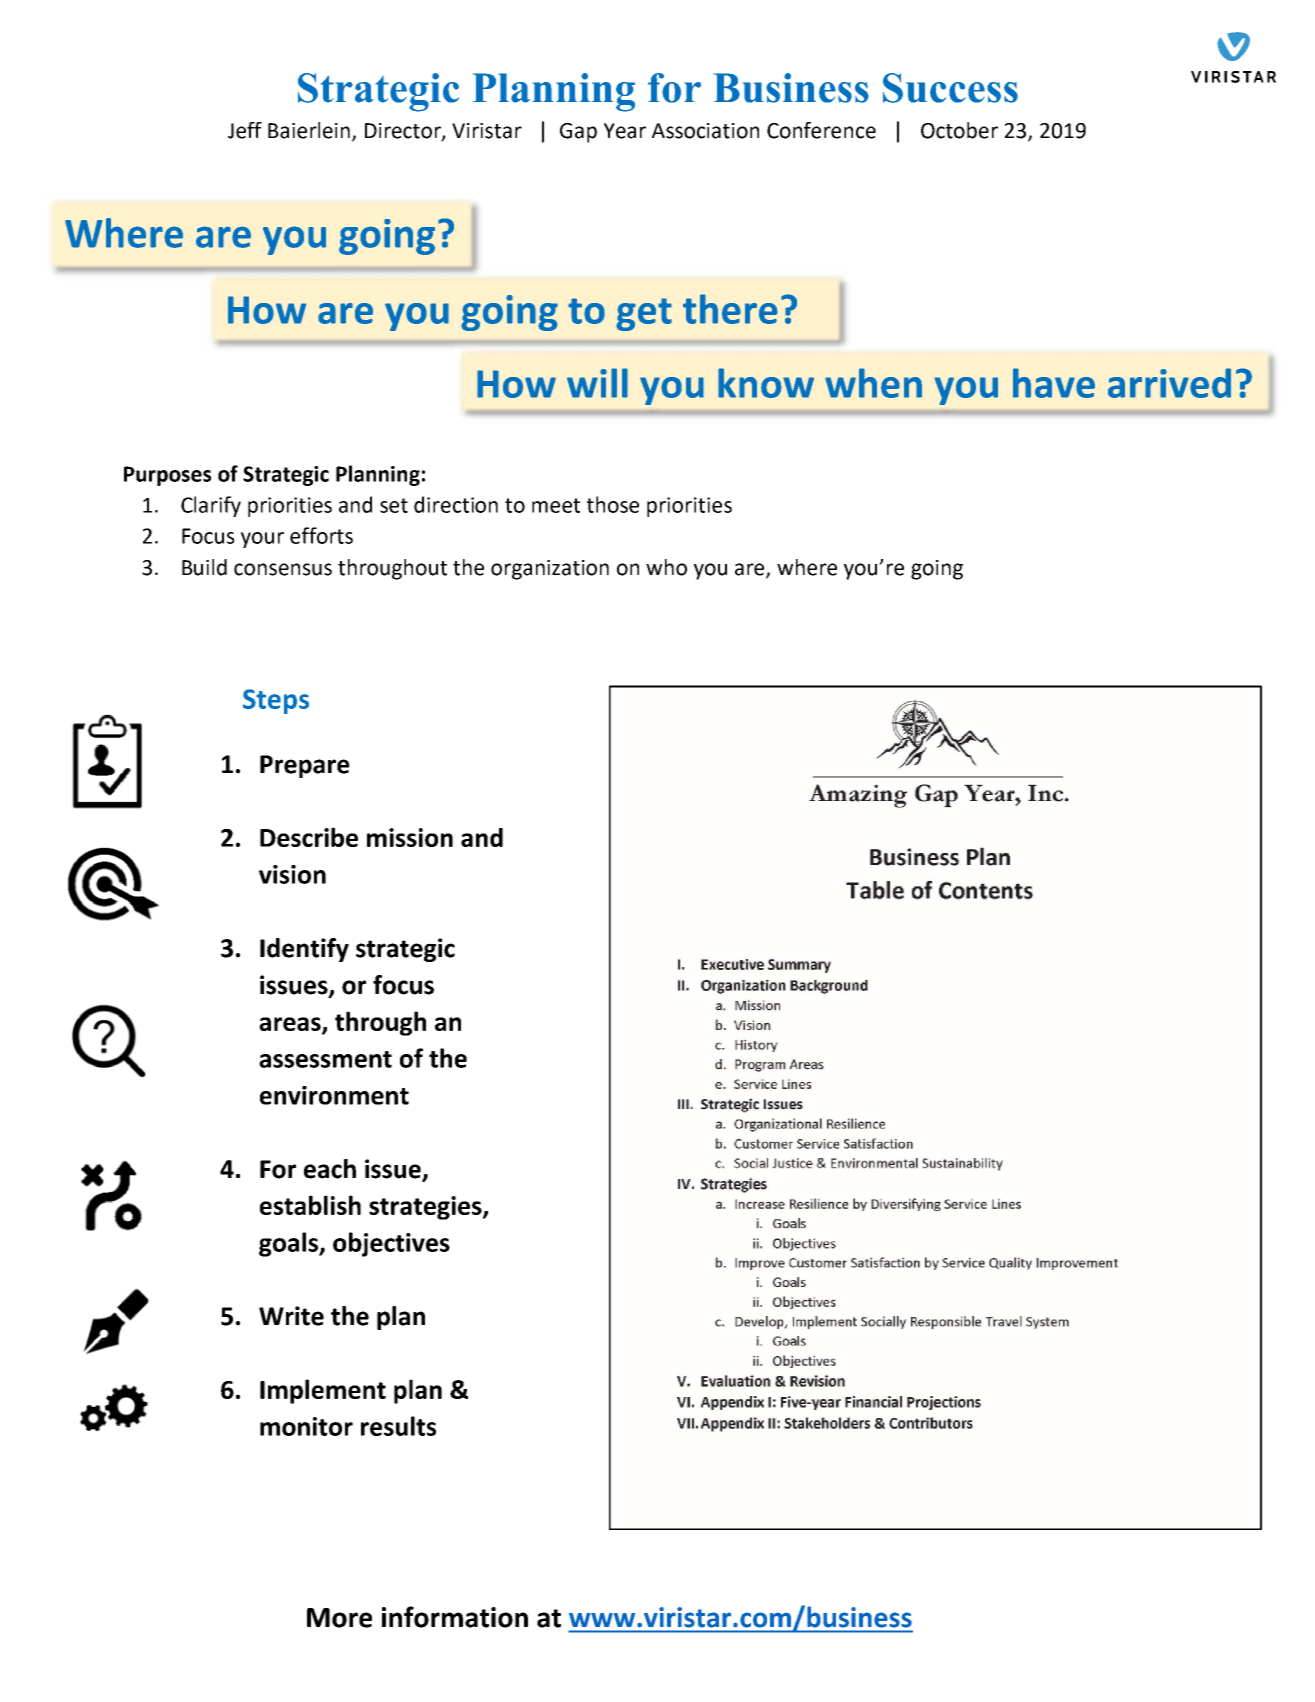 The image size is (1315, 1702). Describe the element at coordinates (391, 1244) in the page. I see `objectives` at that location.
